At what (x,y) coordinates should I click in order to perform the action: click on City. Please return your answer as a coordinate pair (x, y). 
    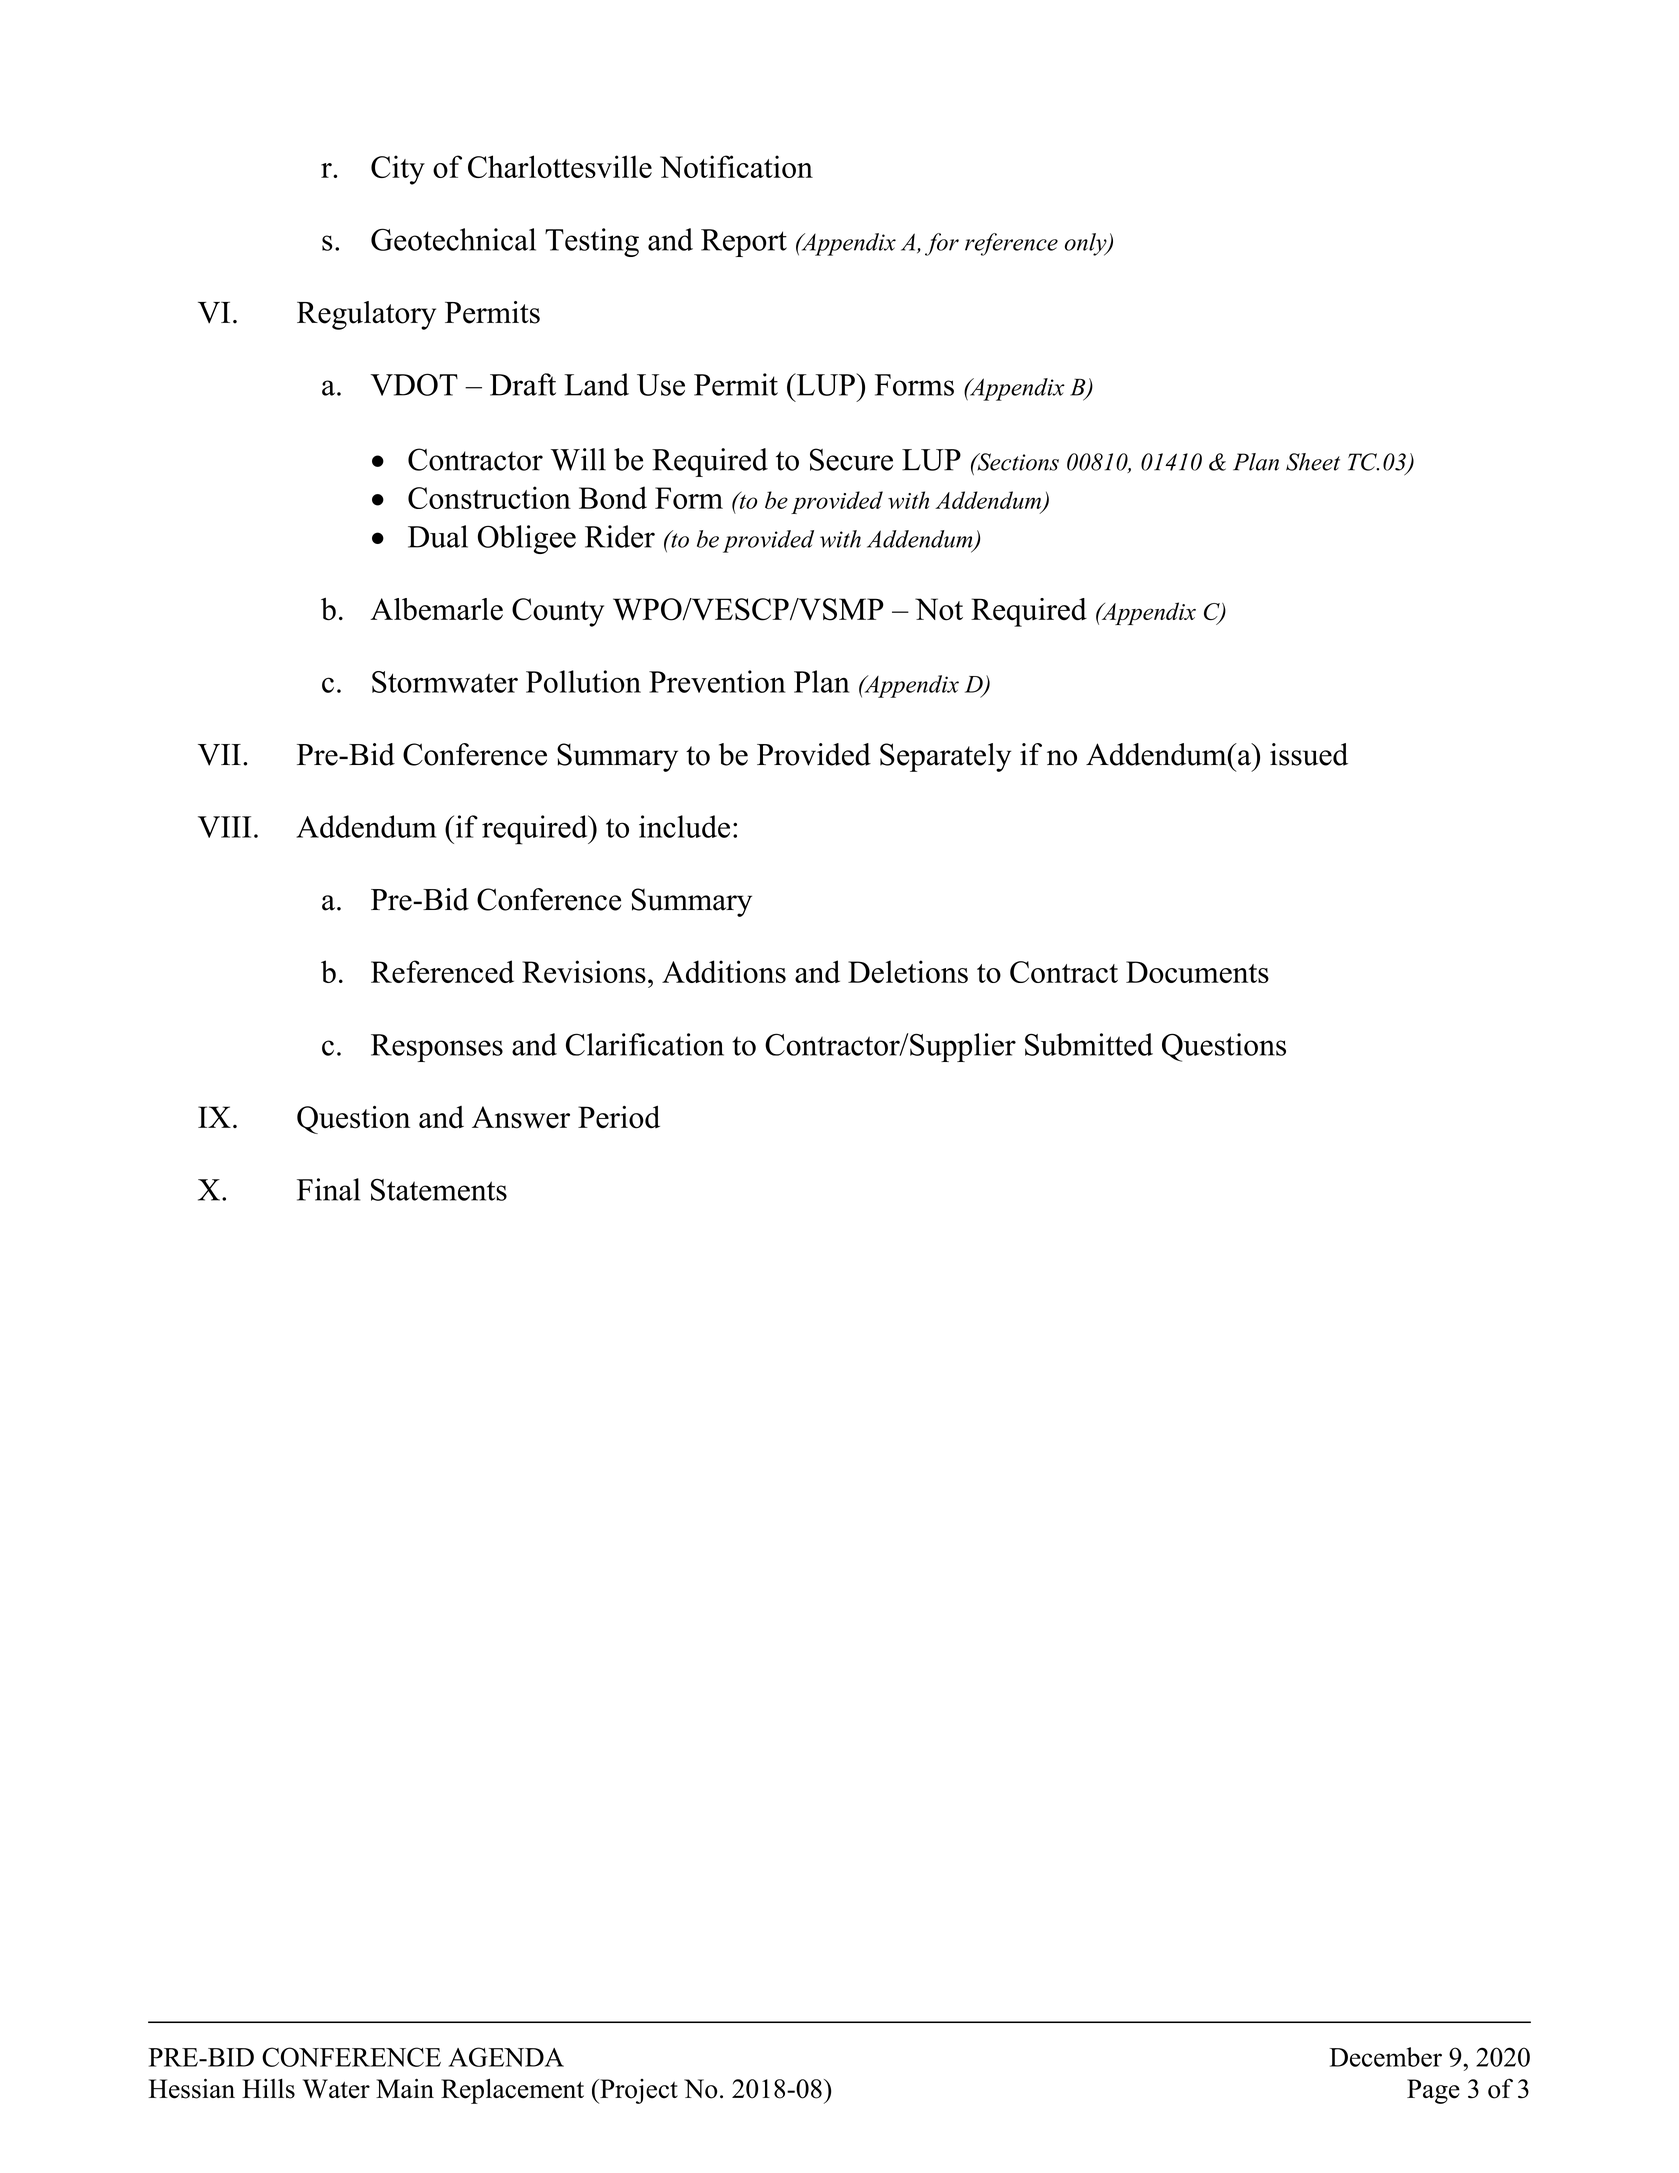
    Looking at the image, I should click on (398, 170).
